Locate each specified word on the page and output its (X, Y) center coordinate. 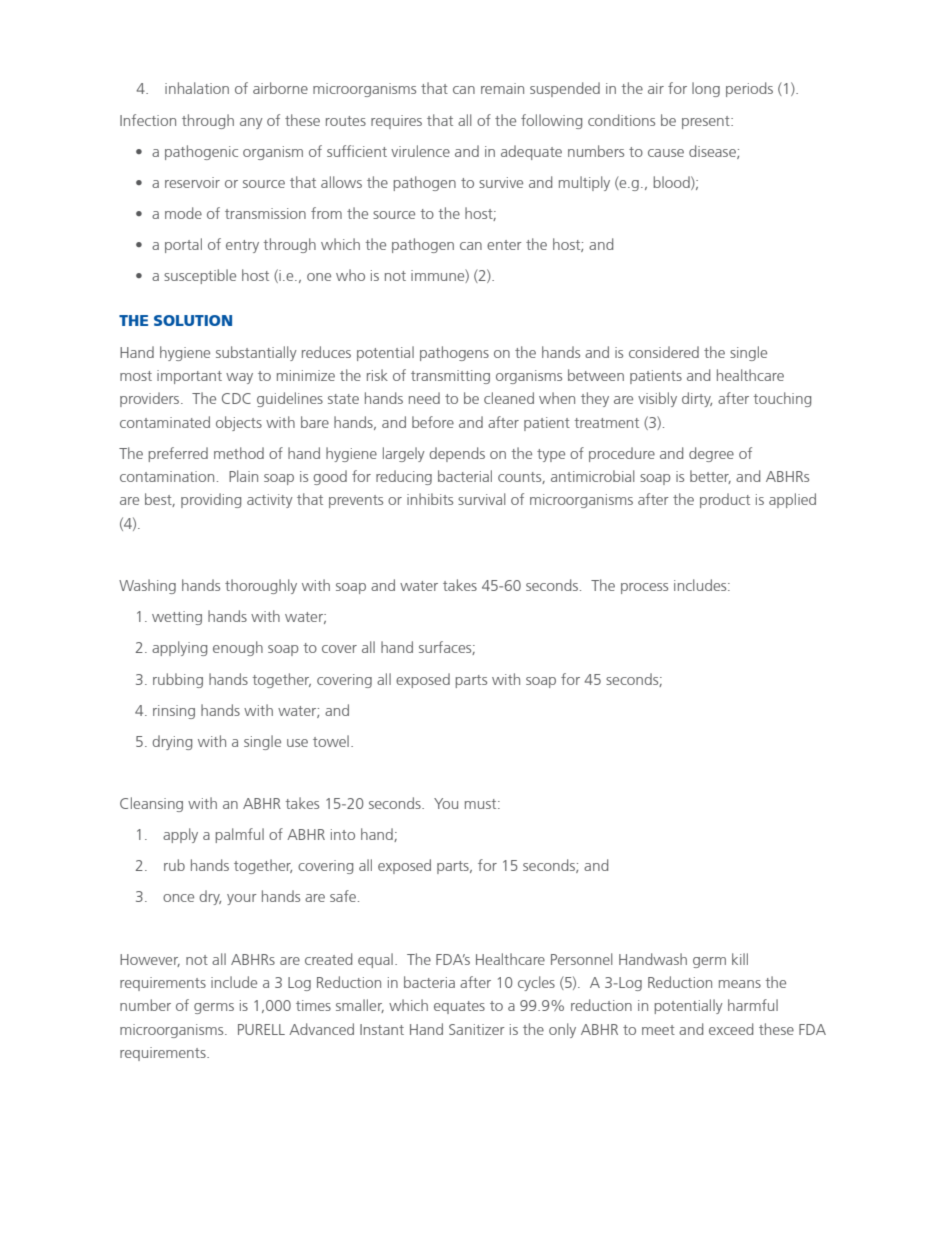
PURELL (261, 1029)
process (644, 588)
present (707, 122)
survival (481, 499)
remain (502, 88)
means (740, 984)
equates (459, 1007)
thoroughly (261, 586)
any (251, 123)
